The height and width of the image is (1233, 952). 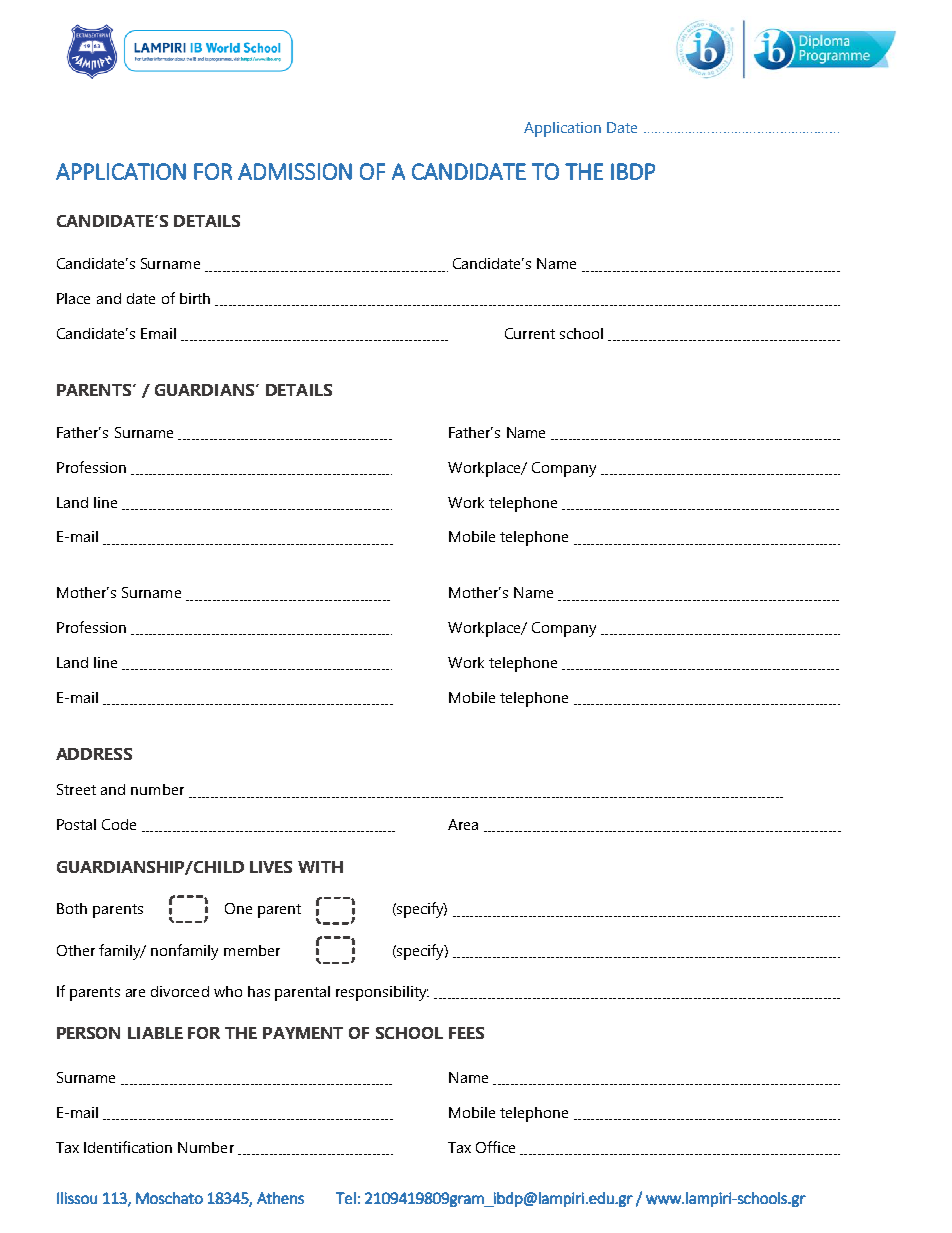 I want to click on Office, so click(x=495, y=1147).
